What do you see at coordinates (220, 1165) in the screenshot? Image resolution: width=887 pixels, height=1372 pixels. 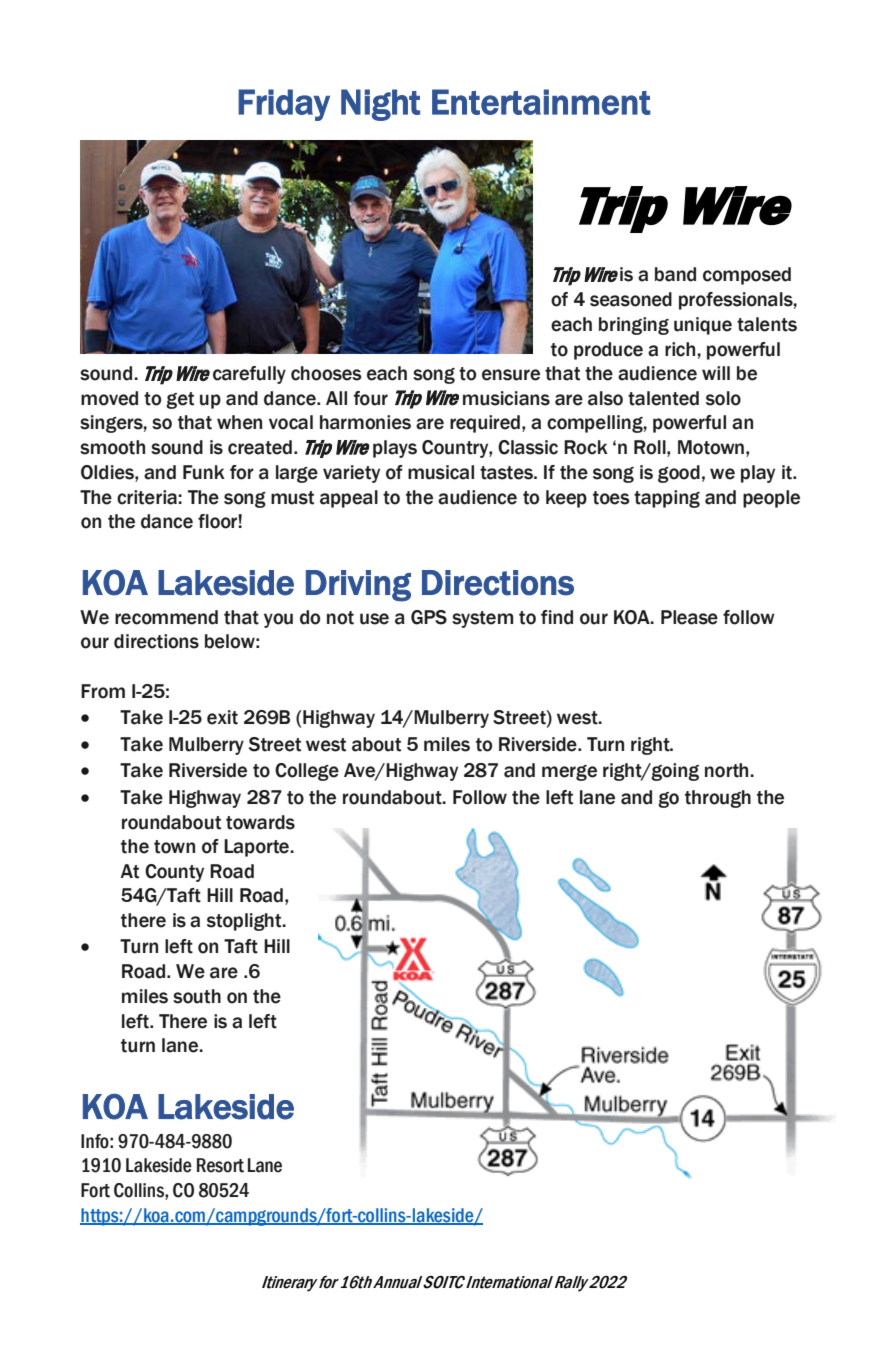 I see `Resort` at bounding box center [220, 1165].
